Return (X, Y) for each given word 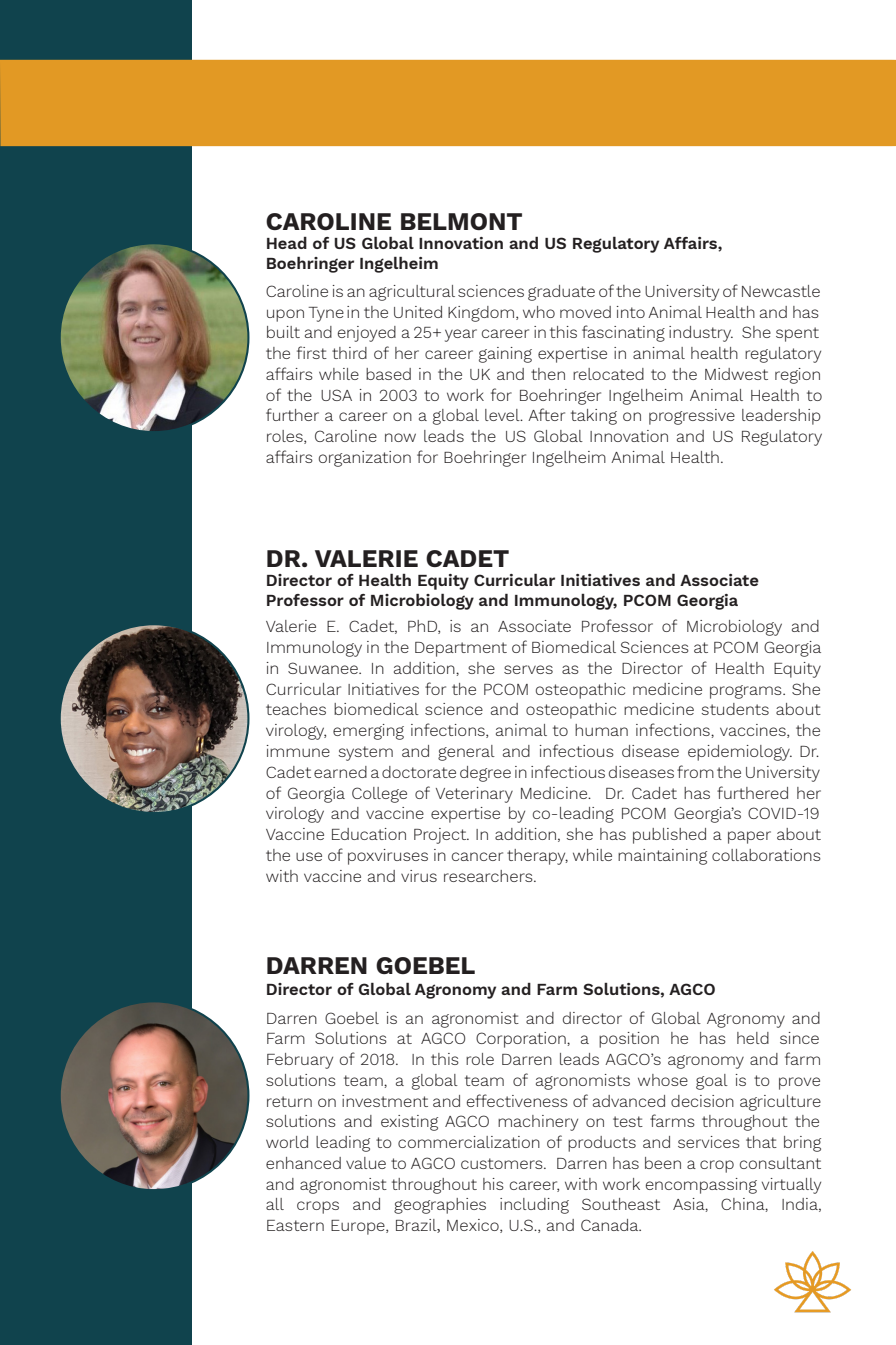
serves (528, 669)
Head (287, 243)
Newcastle (781, 291)
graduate (561, 293)
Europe (359, 1227)
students (735, 709)
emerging (368, 732)
